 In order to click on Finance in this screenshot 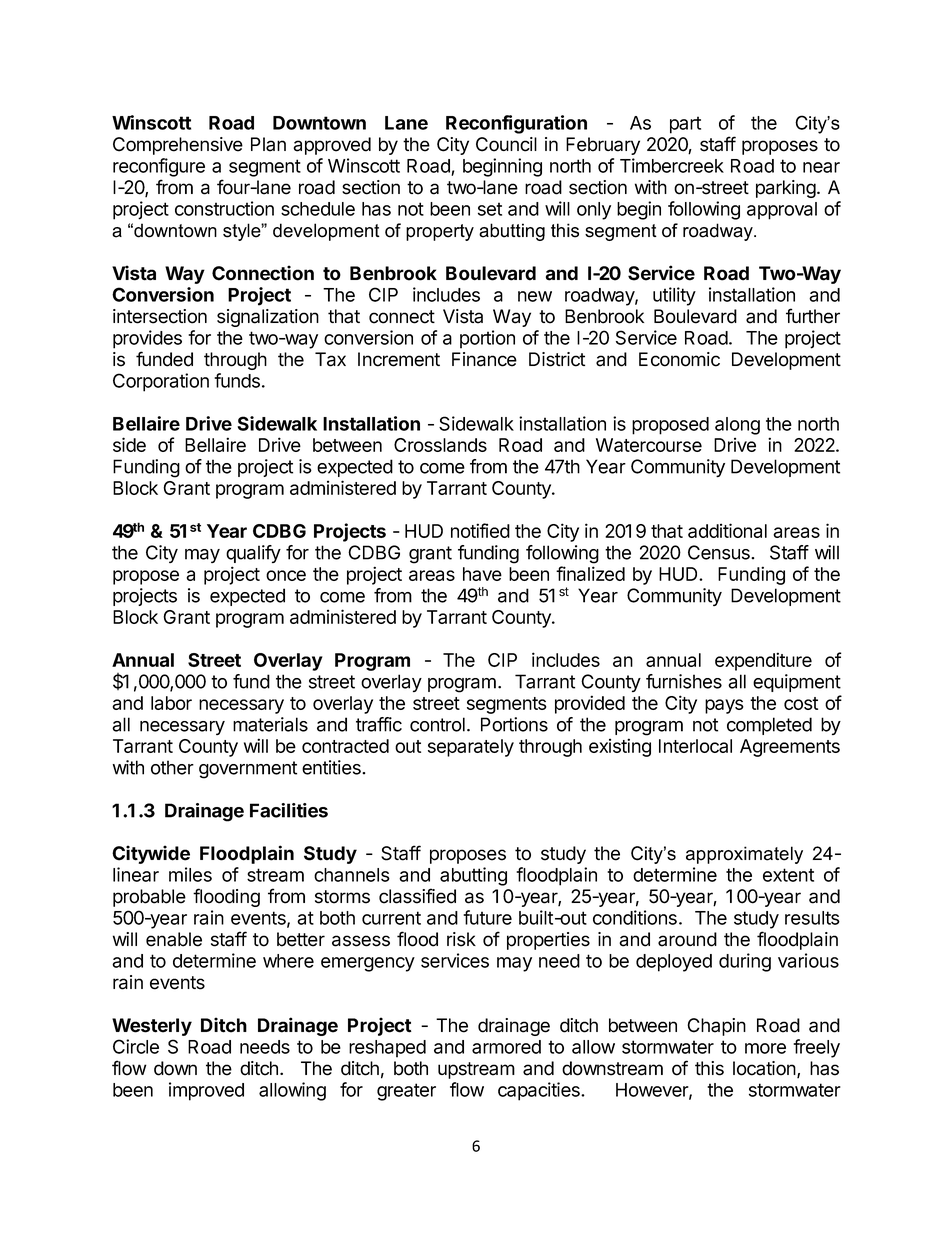, I will do `click(484, 359)`.
